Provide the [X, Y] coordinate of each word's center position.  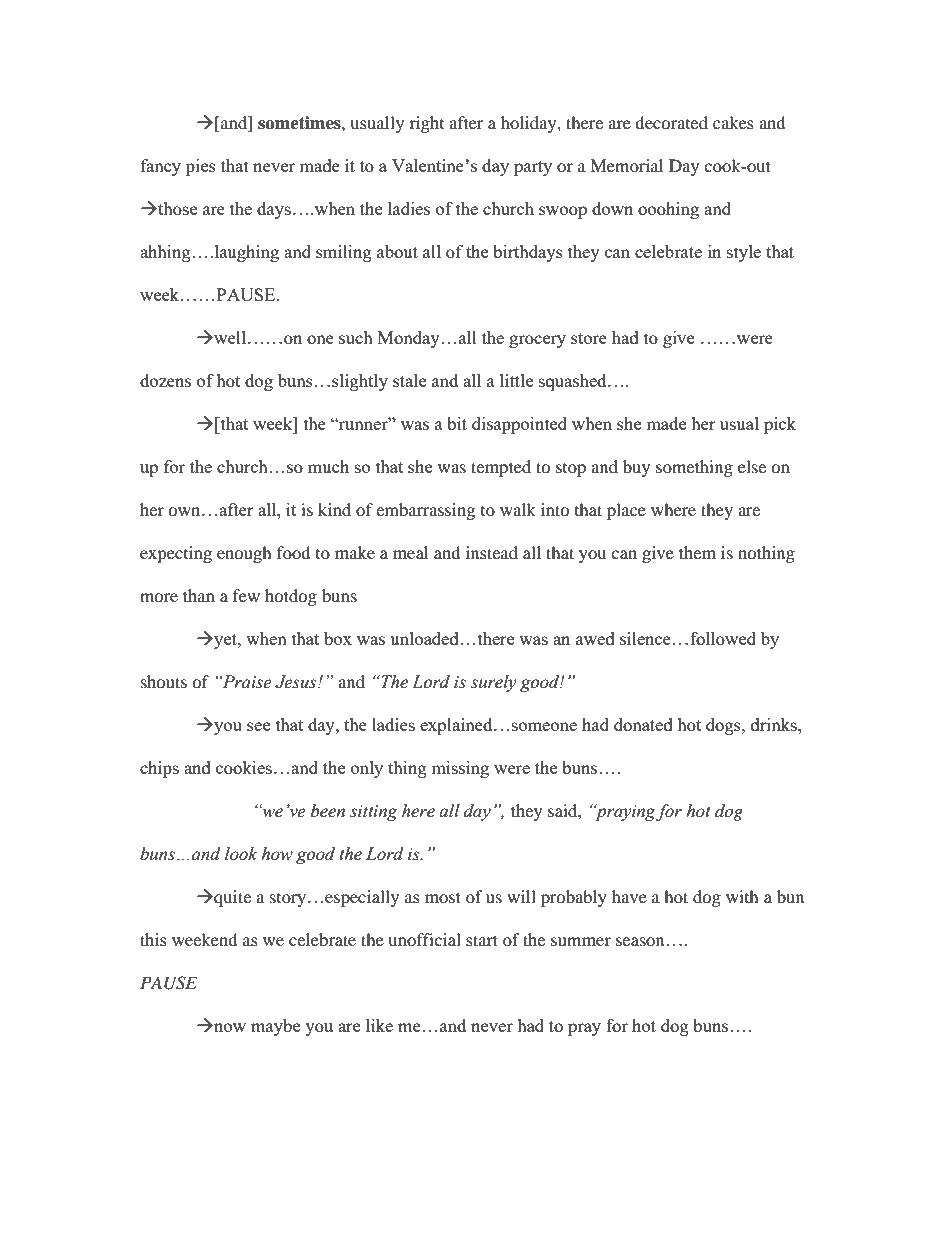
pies [201, 167]
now [229, 1027]
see [258, 726]
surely [494, 683]
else [752, 466]
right [426, 124]
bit [457, 423]
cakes [733, 122]
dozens [165, 380]
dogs [724, 726]
